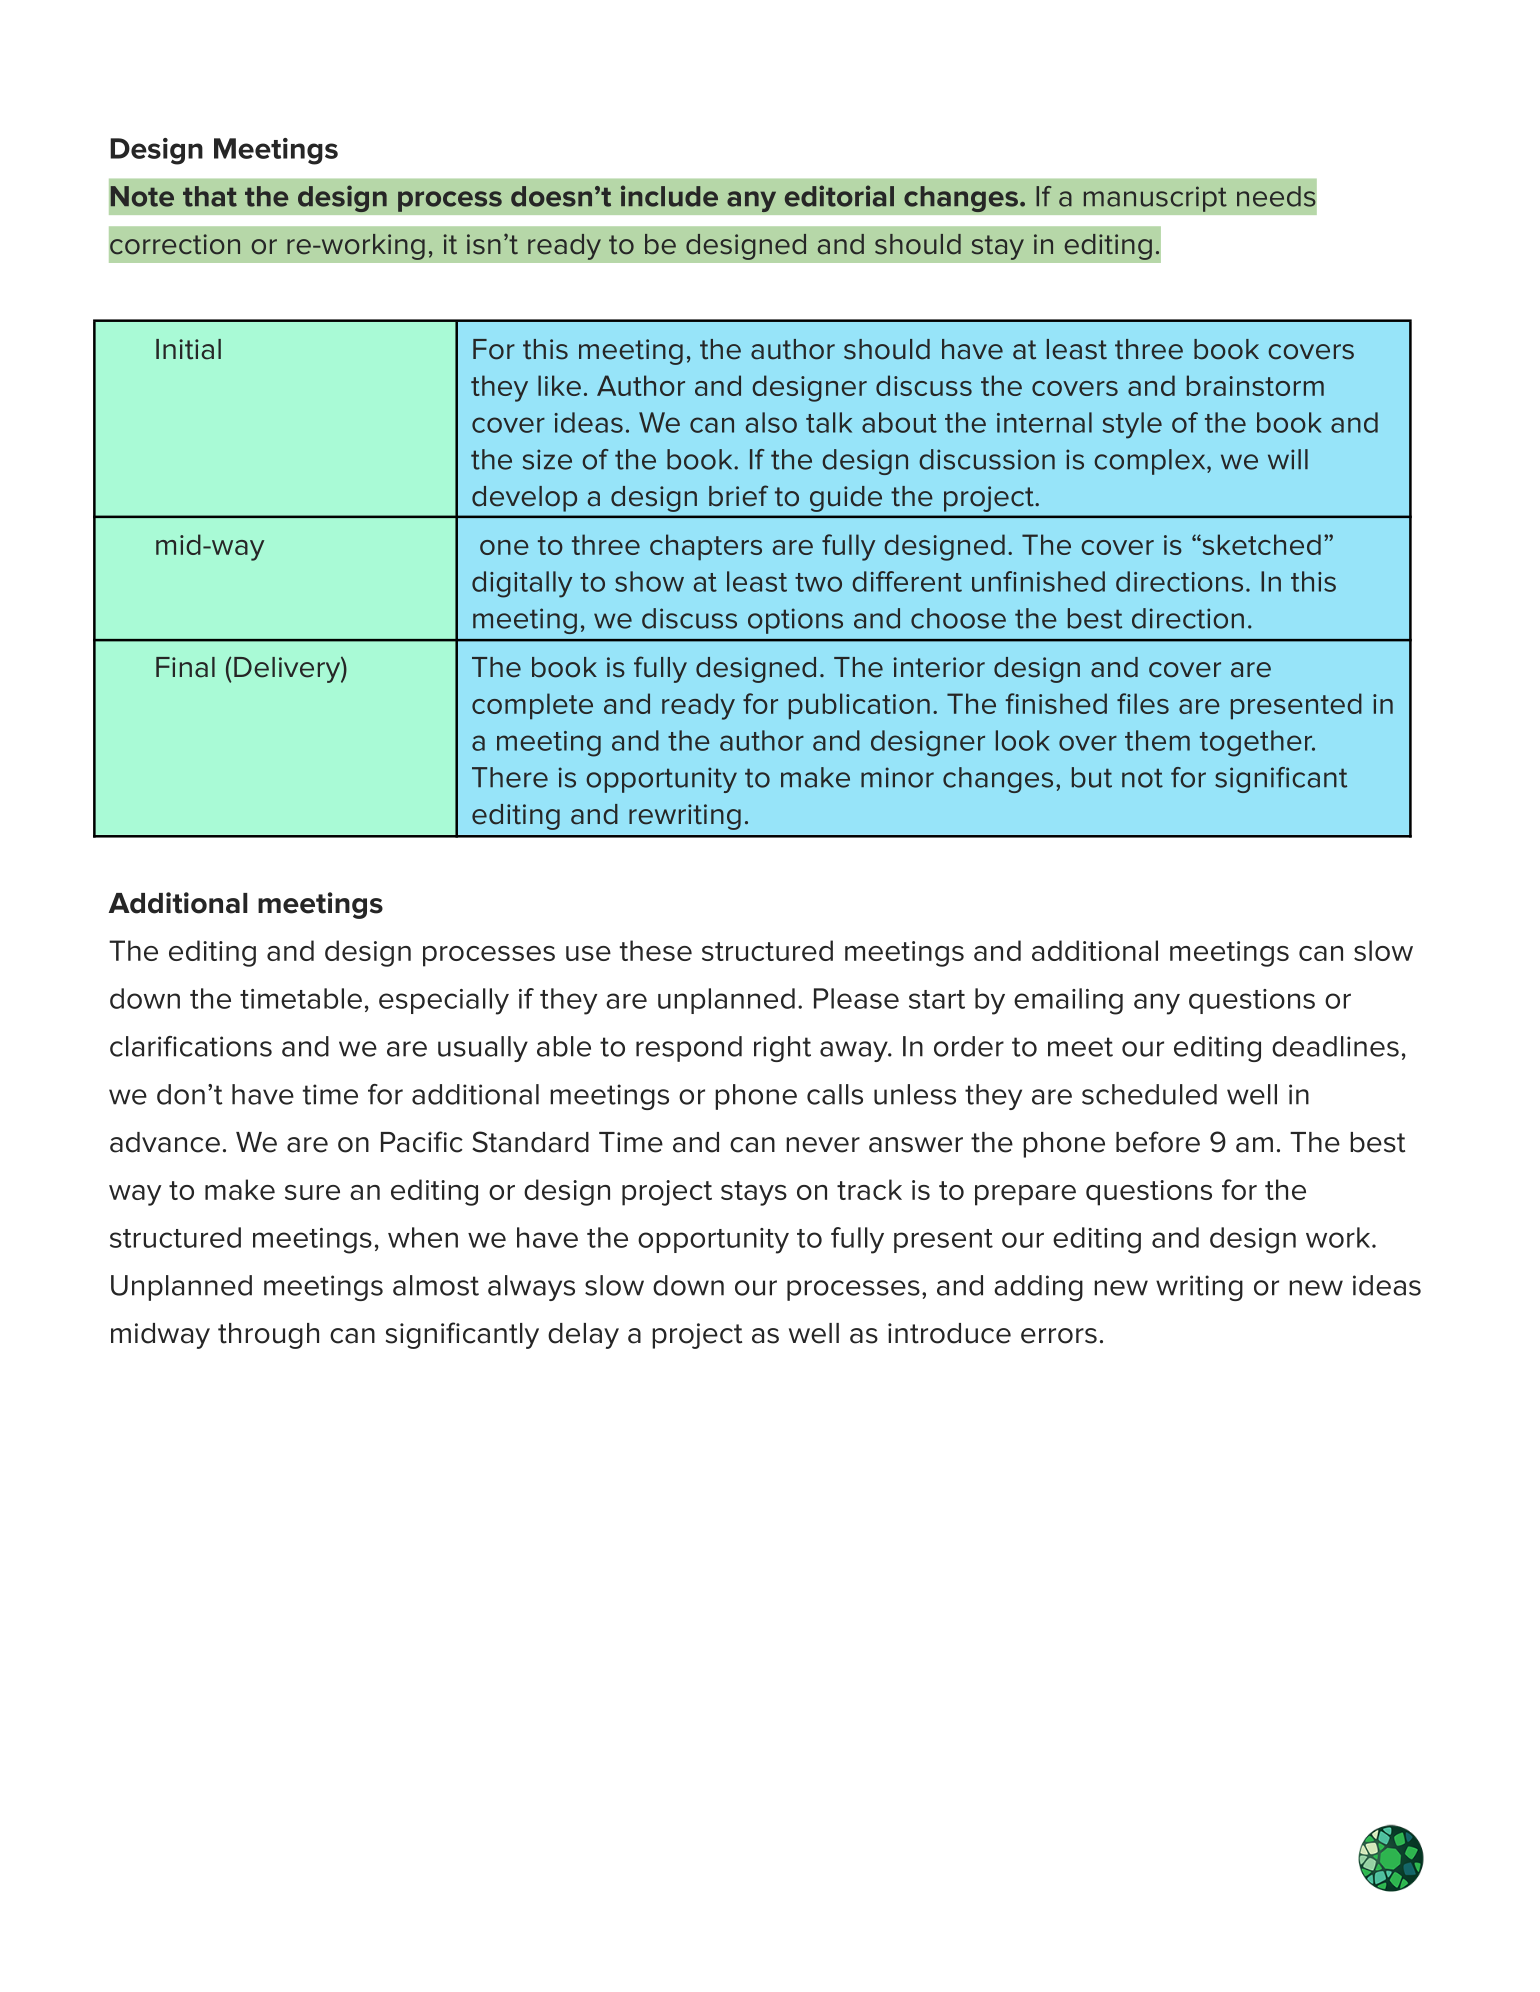 Image resolution: width=1540 pixels, height=1992 pixels. I want to click on but, so click(1092, 777).
